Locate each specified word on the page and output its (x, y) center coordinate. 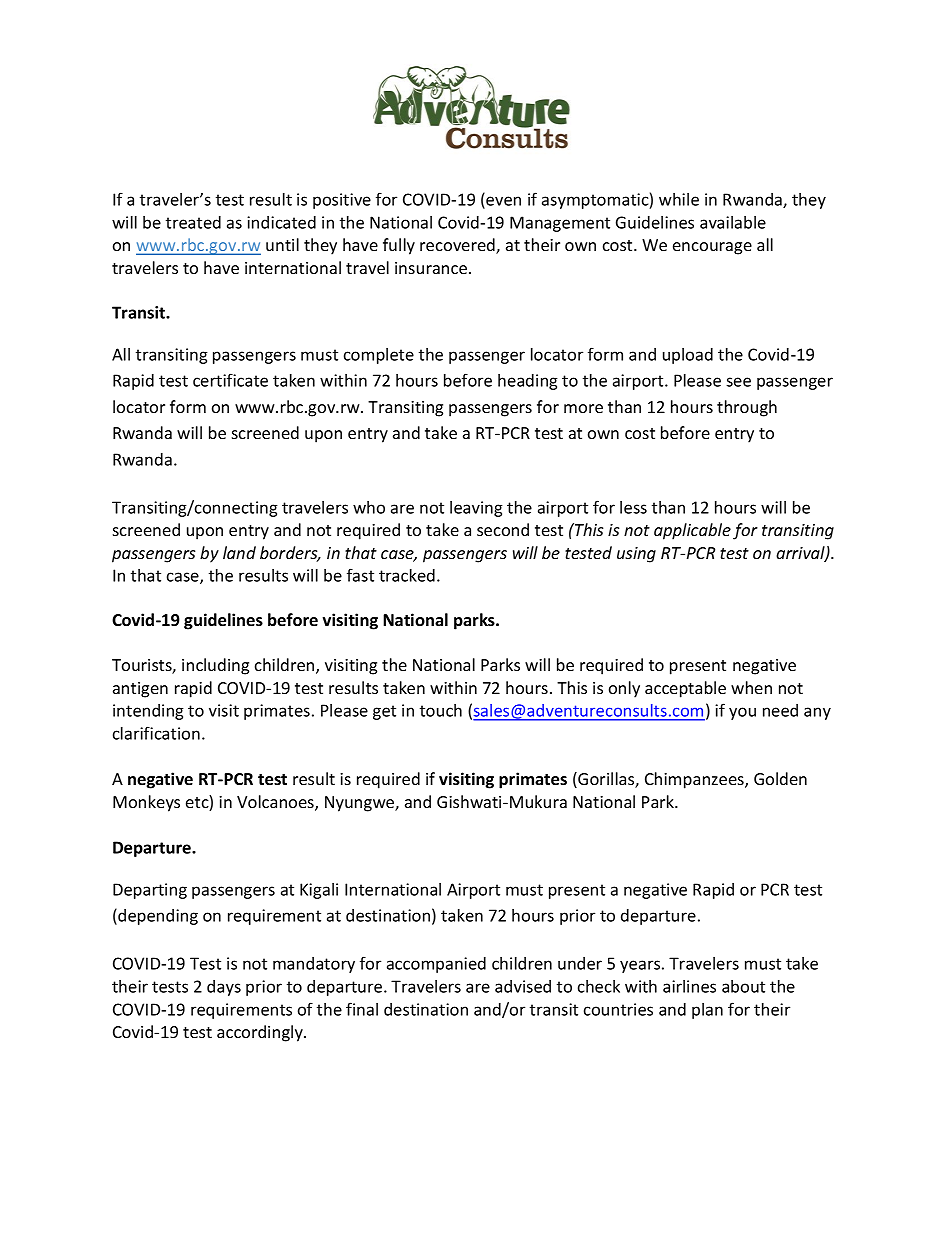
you (742, 713)
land (239, 552)
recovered (458, 246)
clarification (156, 733)
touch (441, 710)
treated (193, 222)
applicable (692, 531)
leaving (476, 509)
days (224, 988)
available (733, 222)
